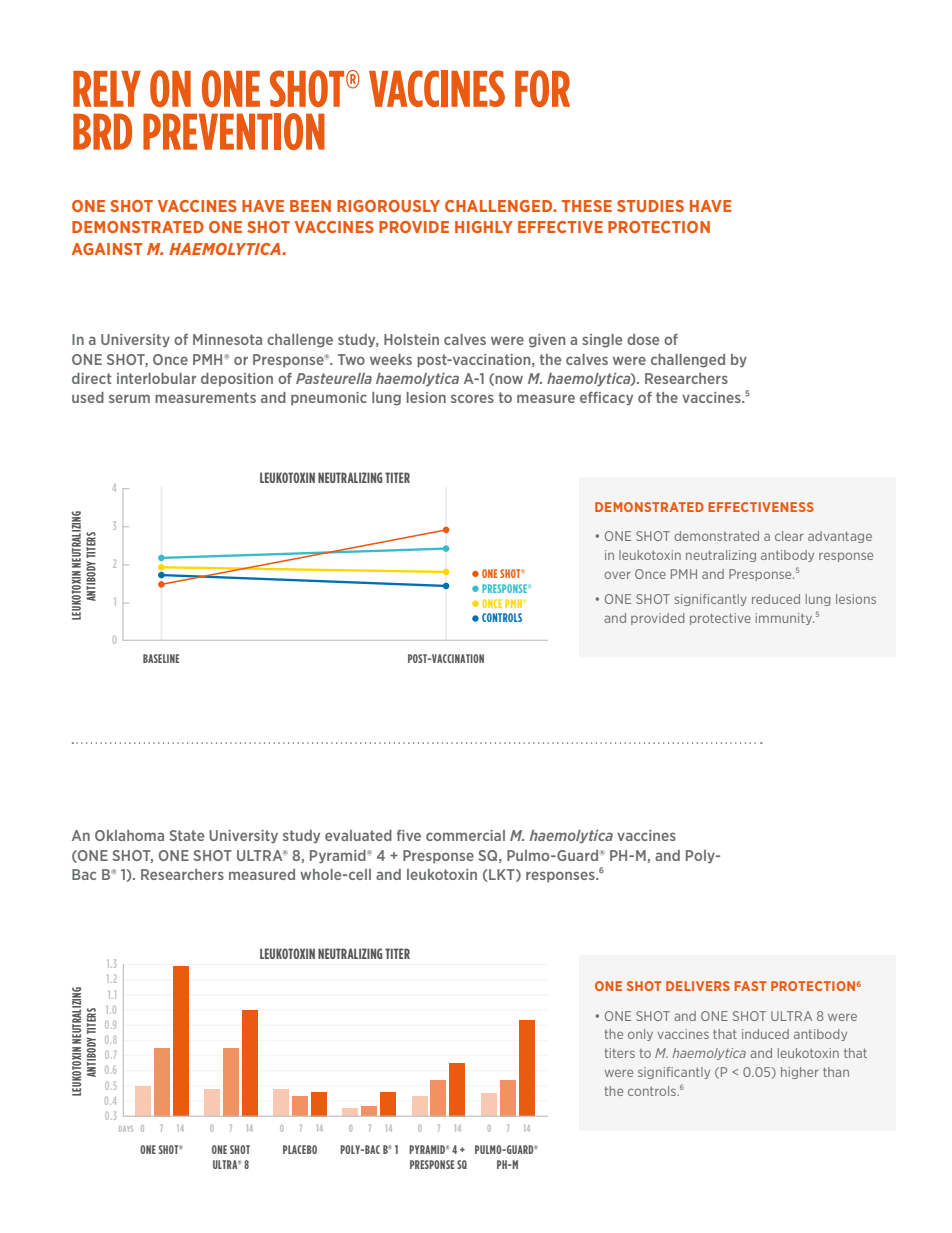 Image resolution: width=952 pixels, height=1233 pixels. Describe the element at coordinates (126, 1129) in the document. I see `DAYS` at that location.
